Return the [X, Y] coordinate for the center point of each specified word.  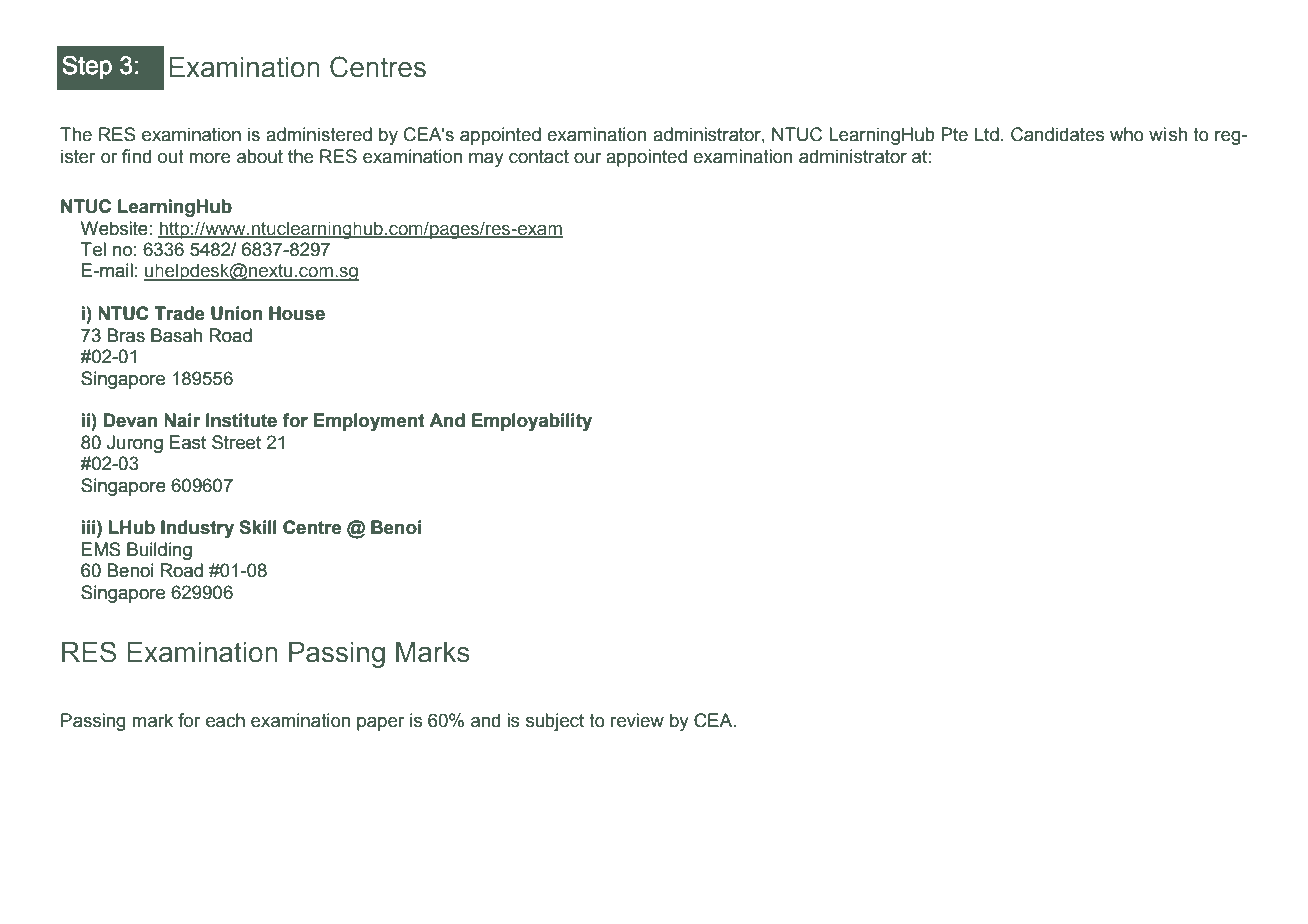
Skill [258, 527]
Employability [532, 422]
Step [87, 67]
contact [539, 157]
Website [114, 228]
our [587, 158]
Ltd [987, 134]
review [637, 720]
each [225, 720]
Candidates [1057, 134]
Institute [241, 420]
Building [159, 551]
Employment [369, 422]
